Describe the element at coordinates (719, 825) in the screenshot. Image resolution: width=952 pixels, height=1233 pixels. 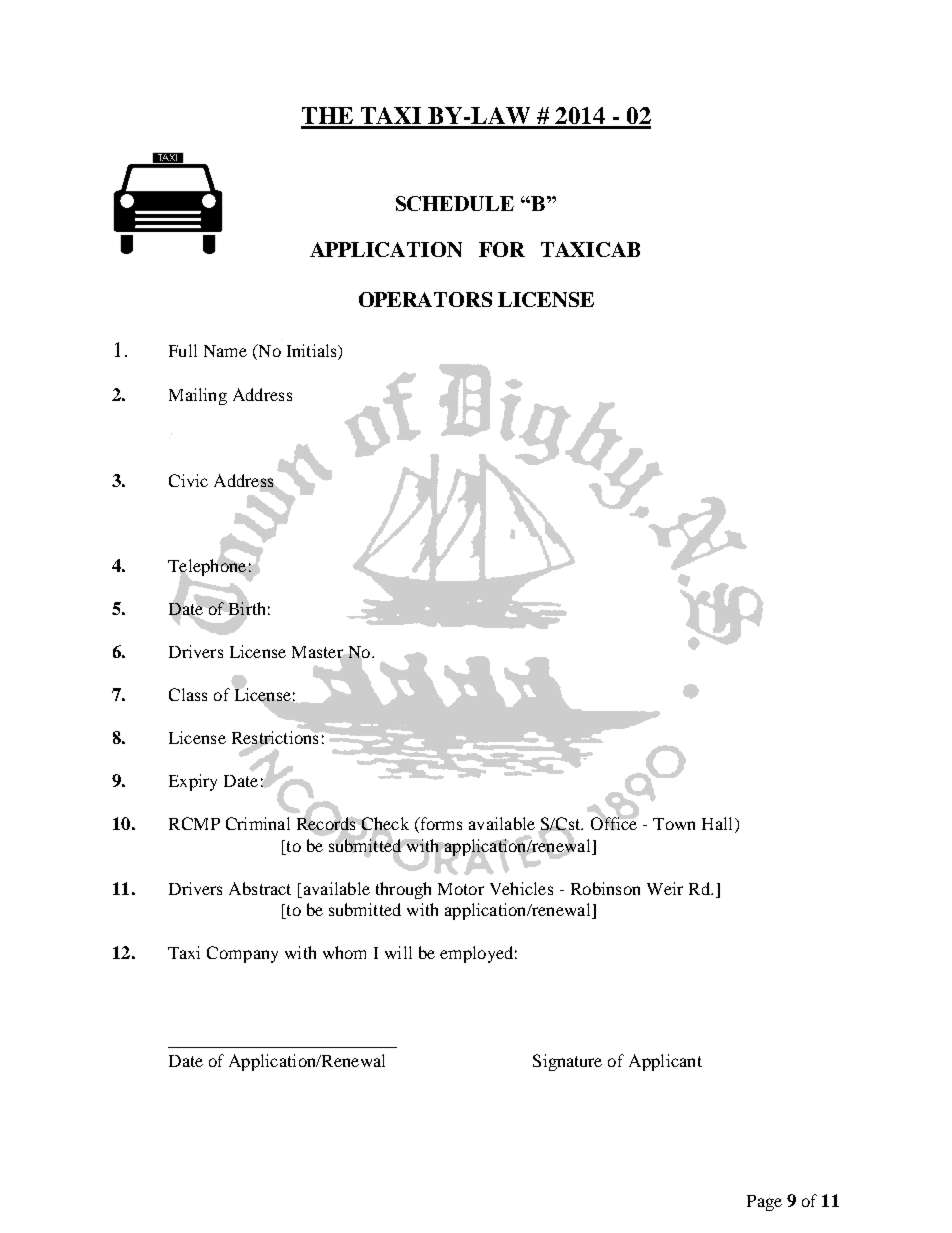
I see `Hall` at that location.
